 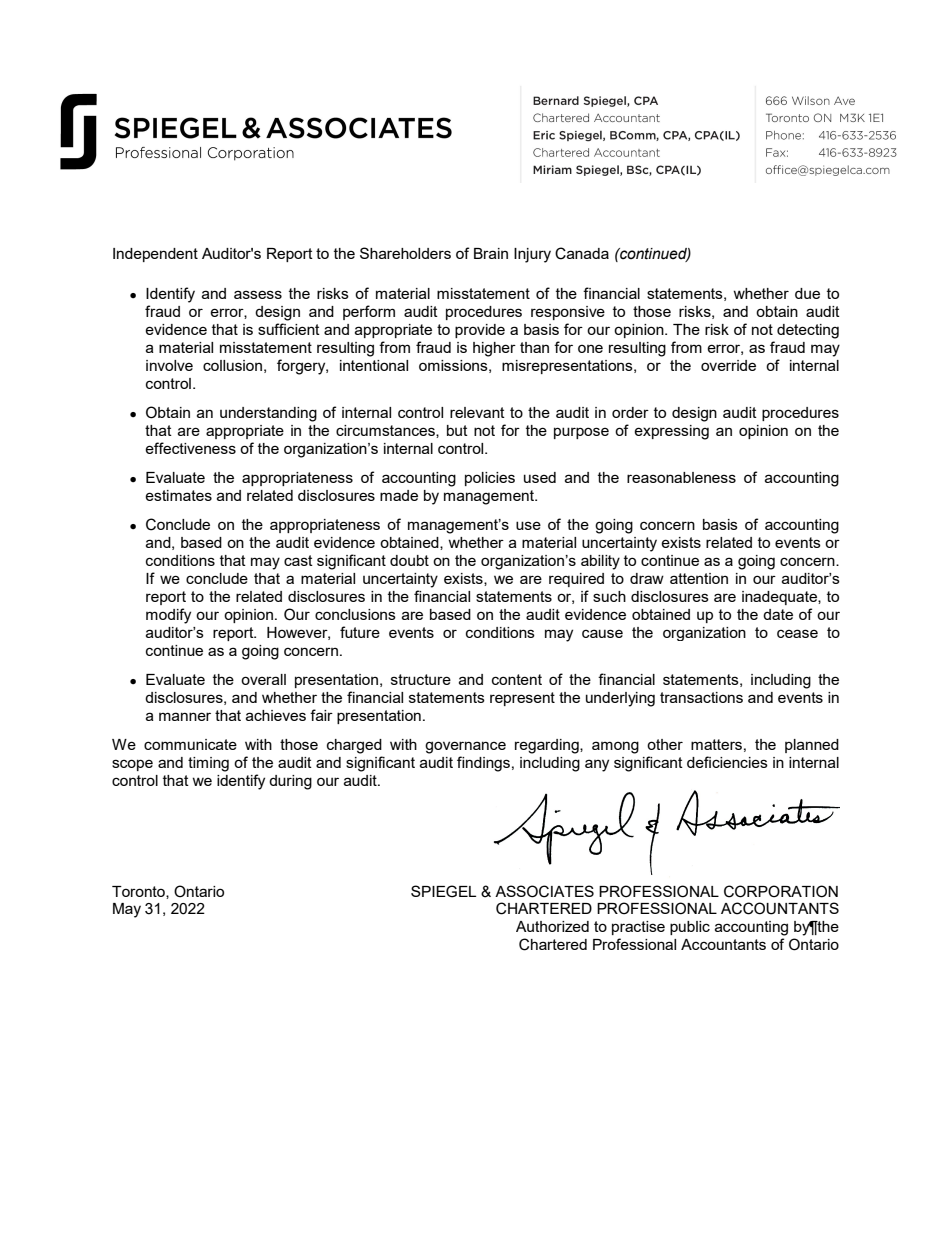 What do you see at coordinates (701, 697) in the document?
I see `transactions` at bounding box center [701, 697].
